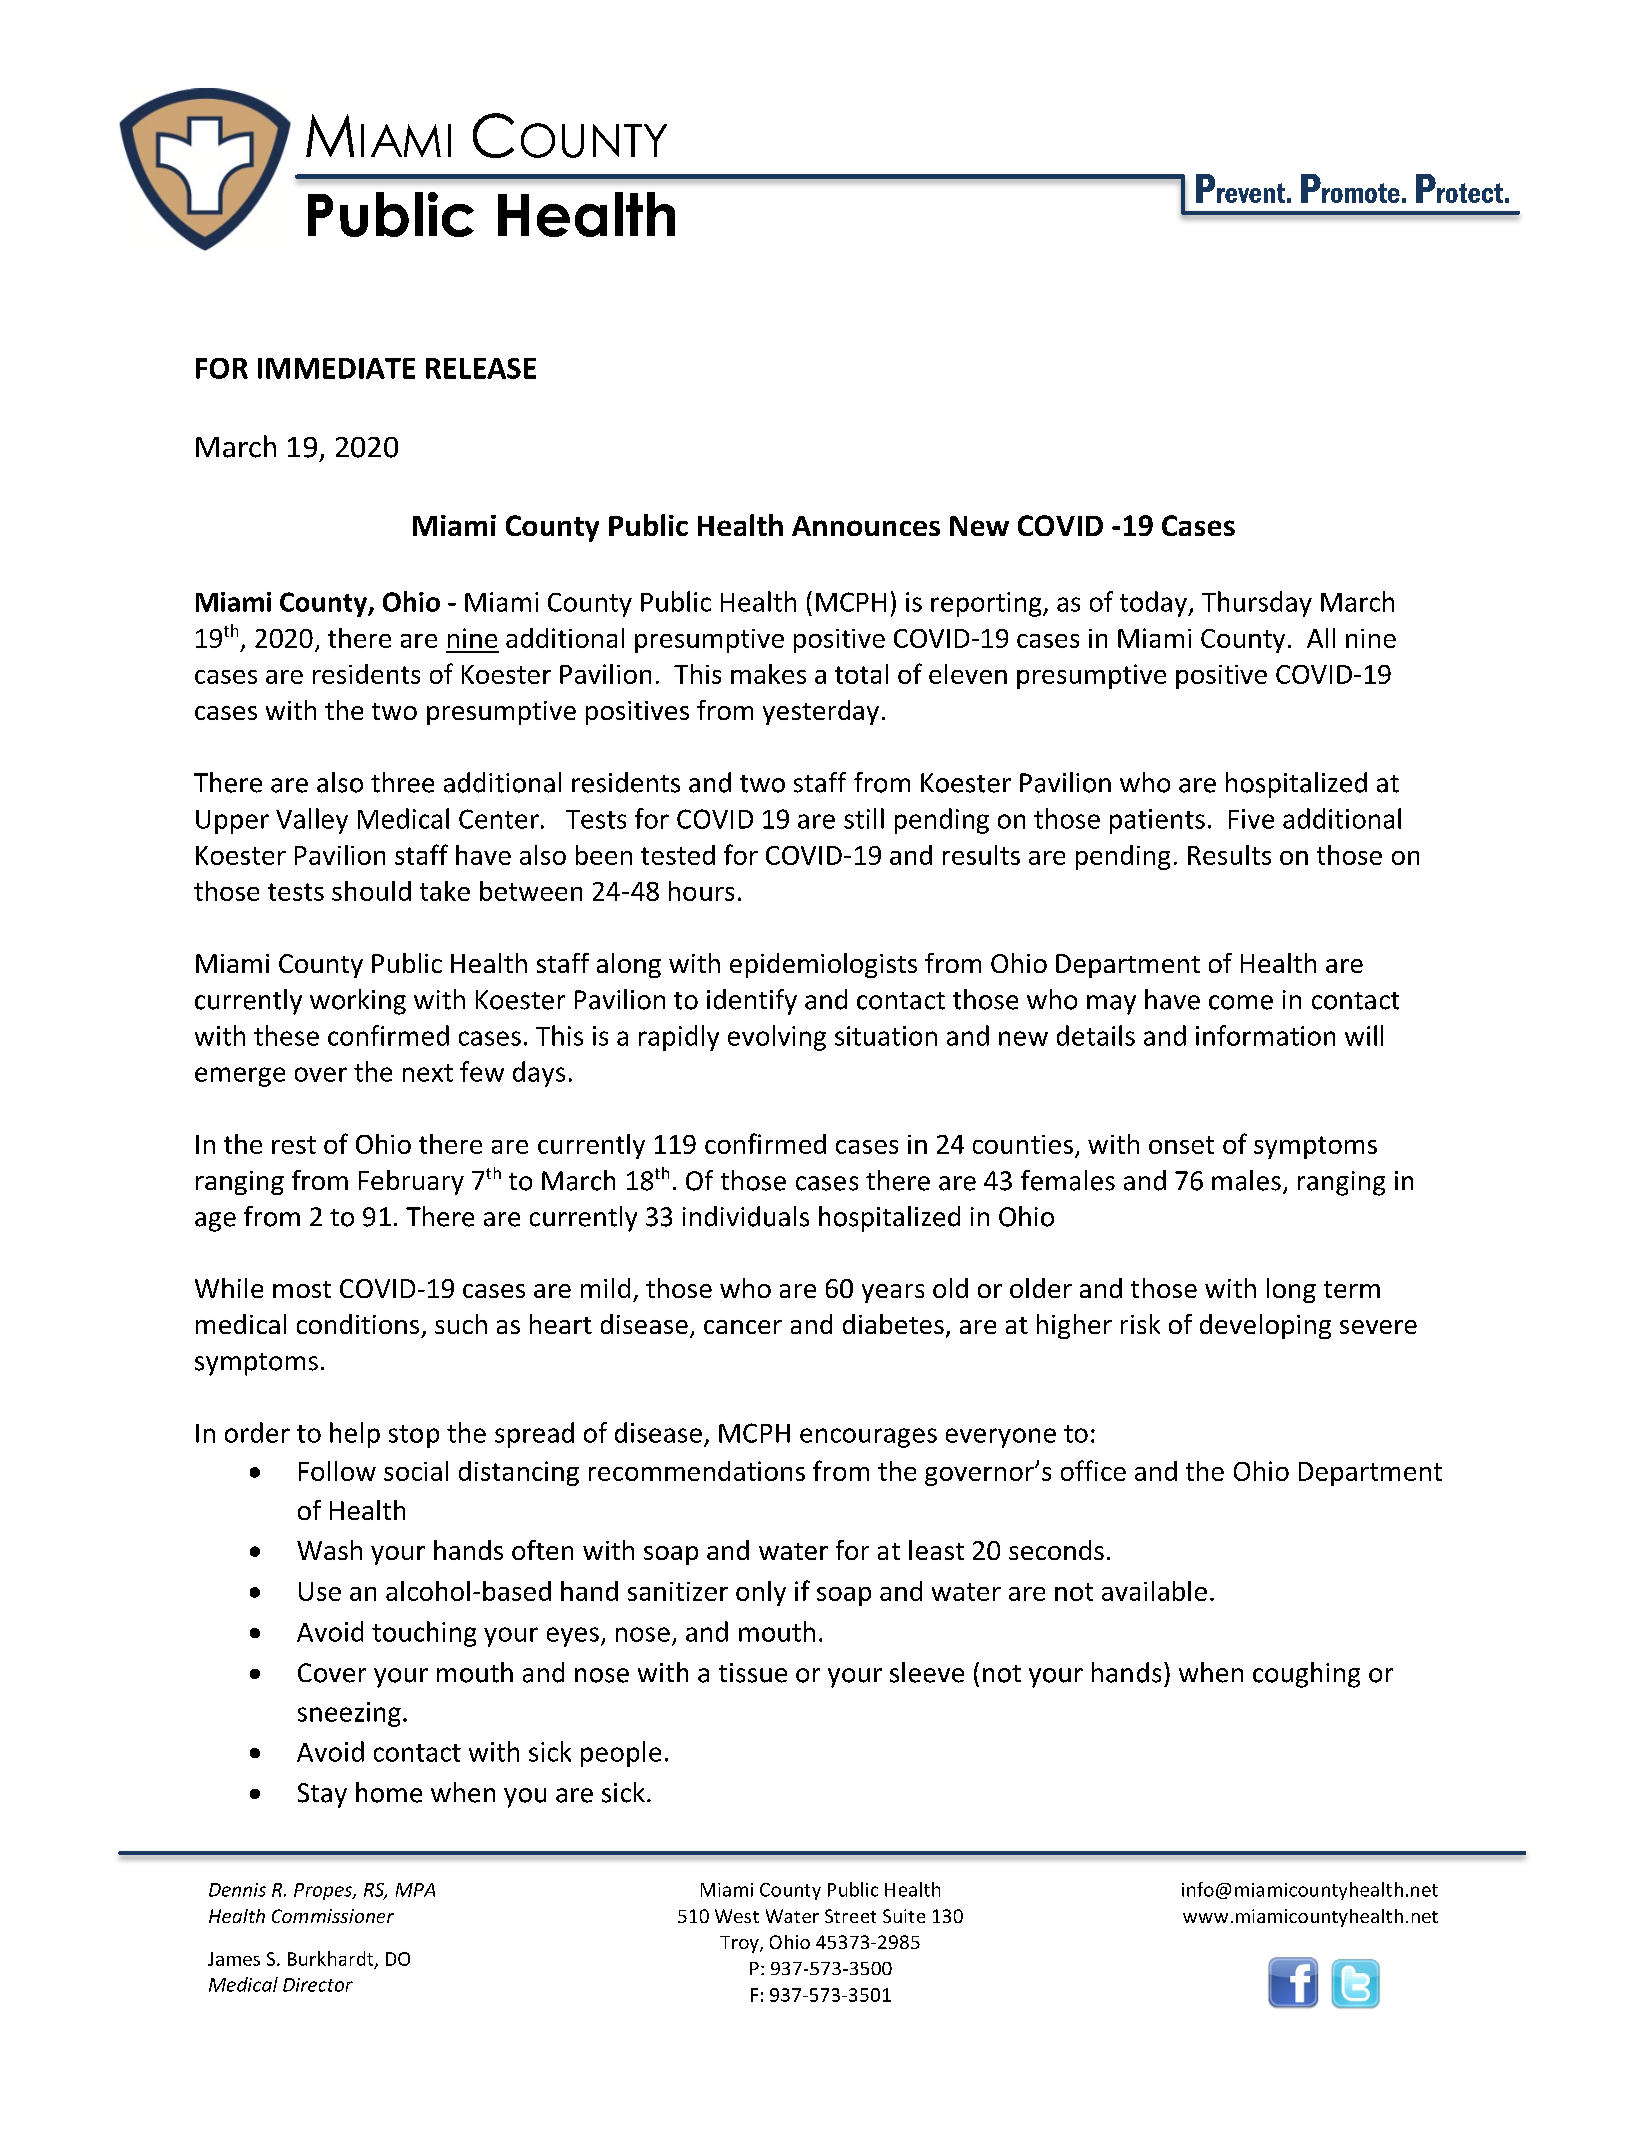  What do you see at coordinates (355, 1435) in the image?
I see `help` at bounding box center [355, 1435].
